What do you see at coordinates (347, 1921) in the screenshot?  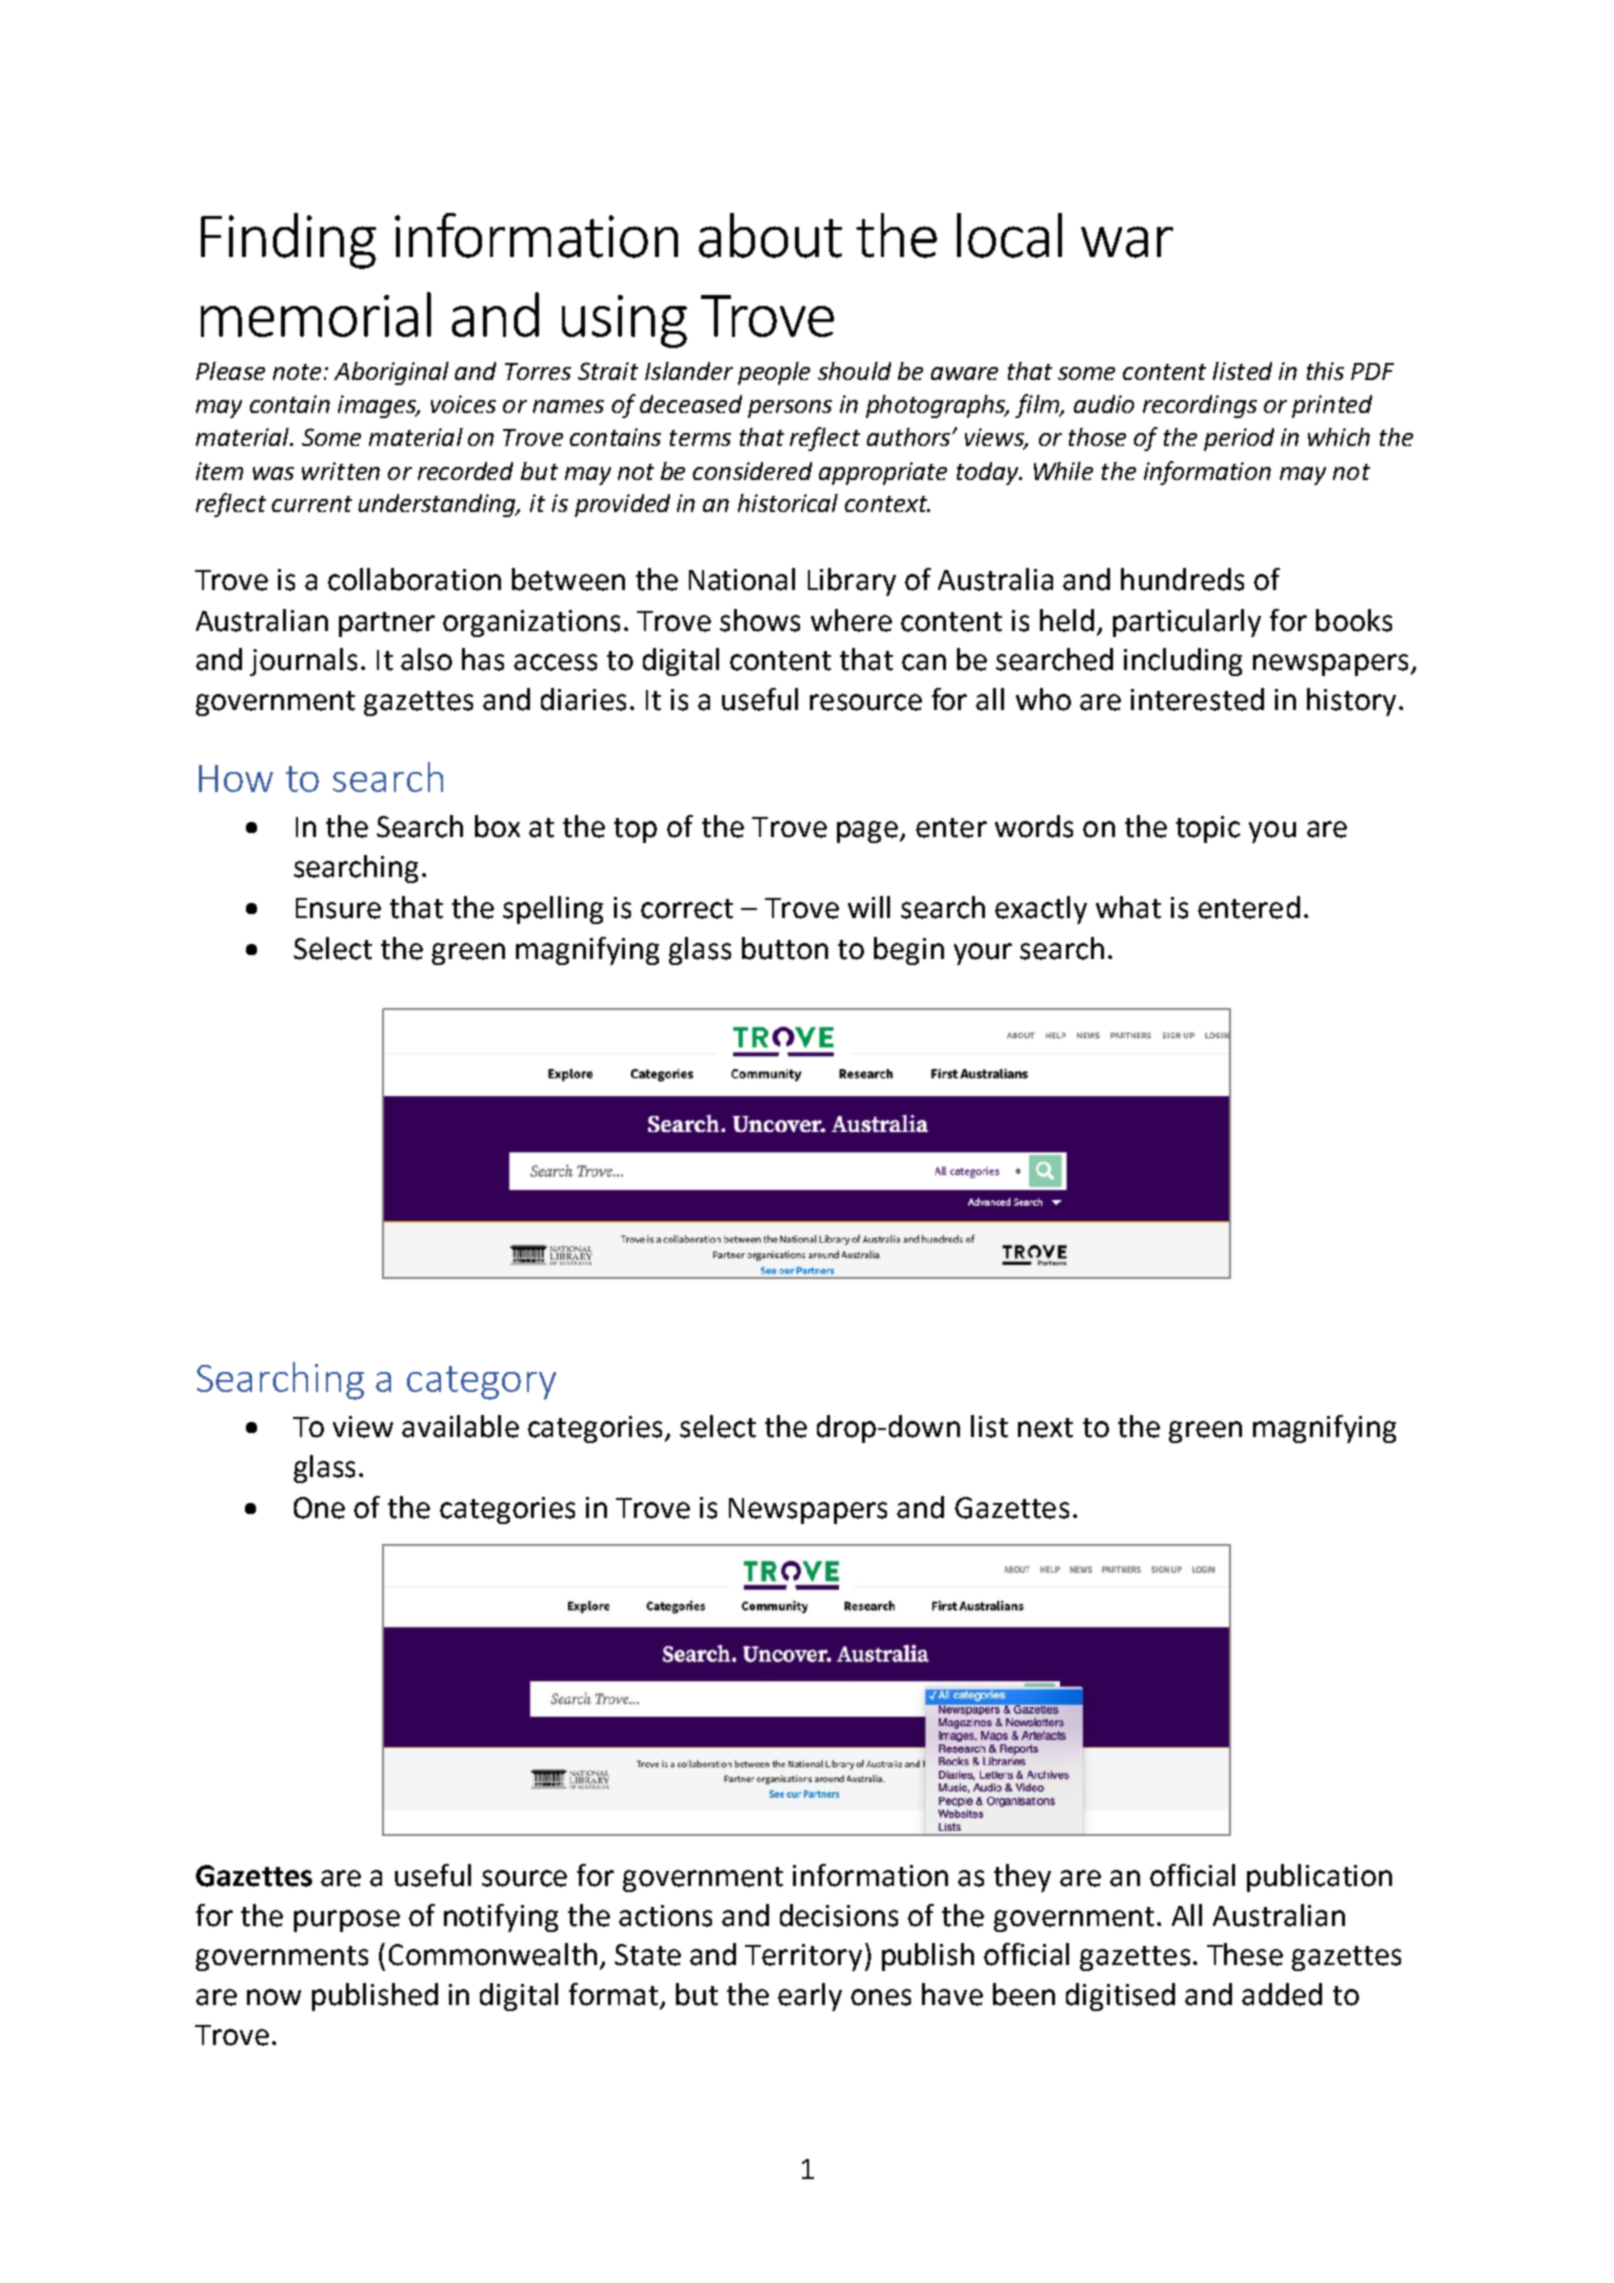 I see `purpose` at bounding box center [347, 1921].
